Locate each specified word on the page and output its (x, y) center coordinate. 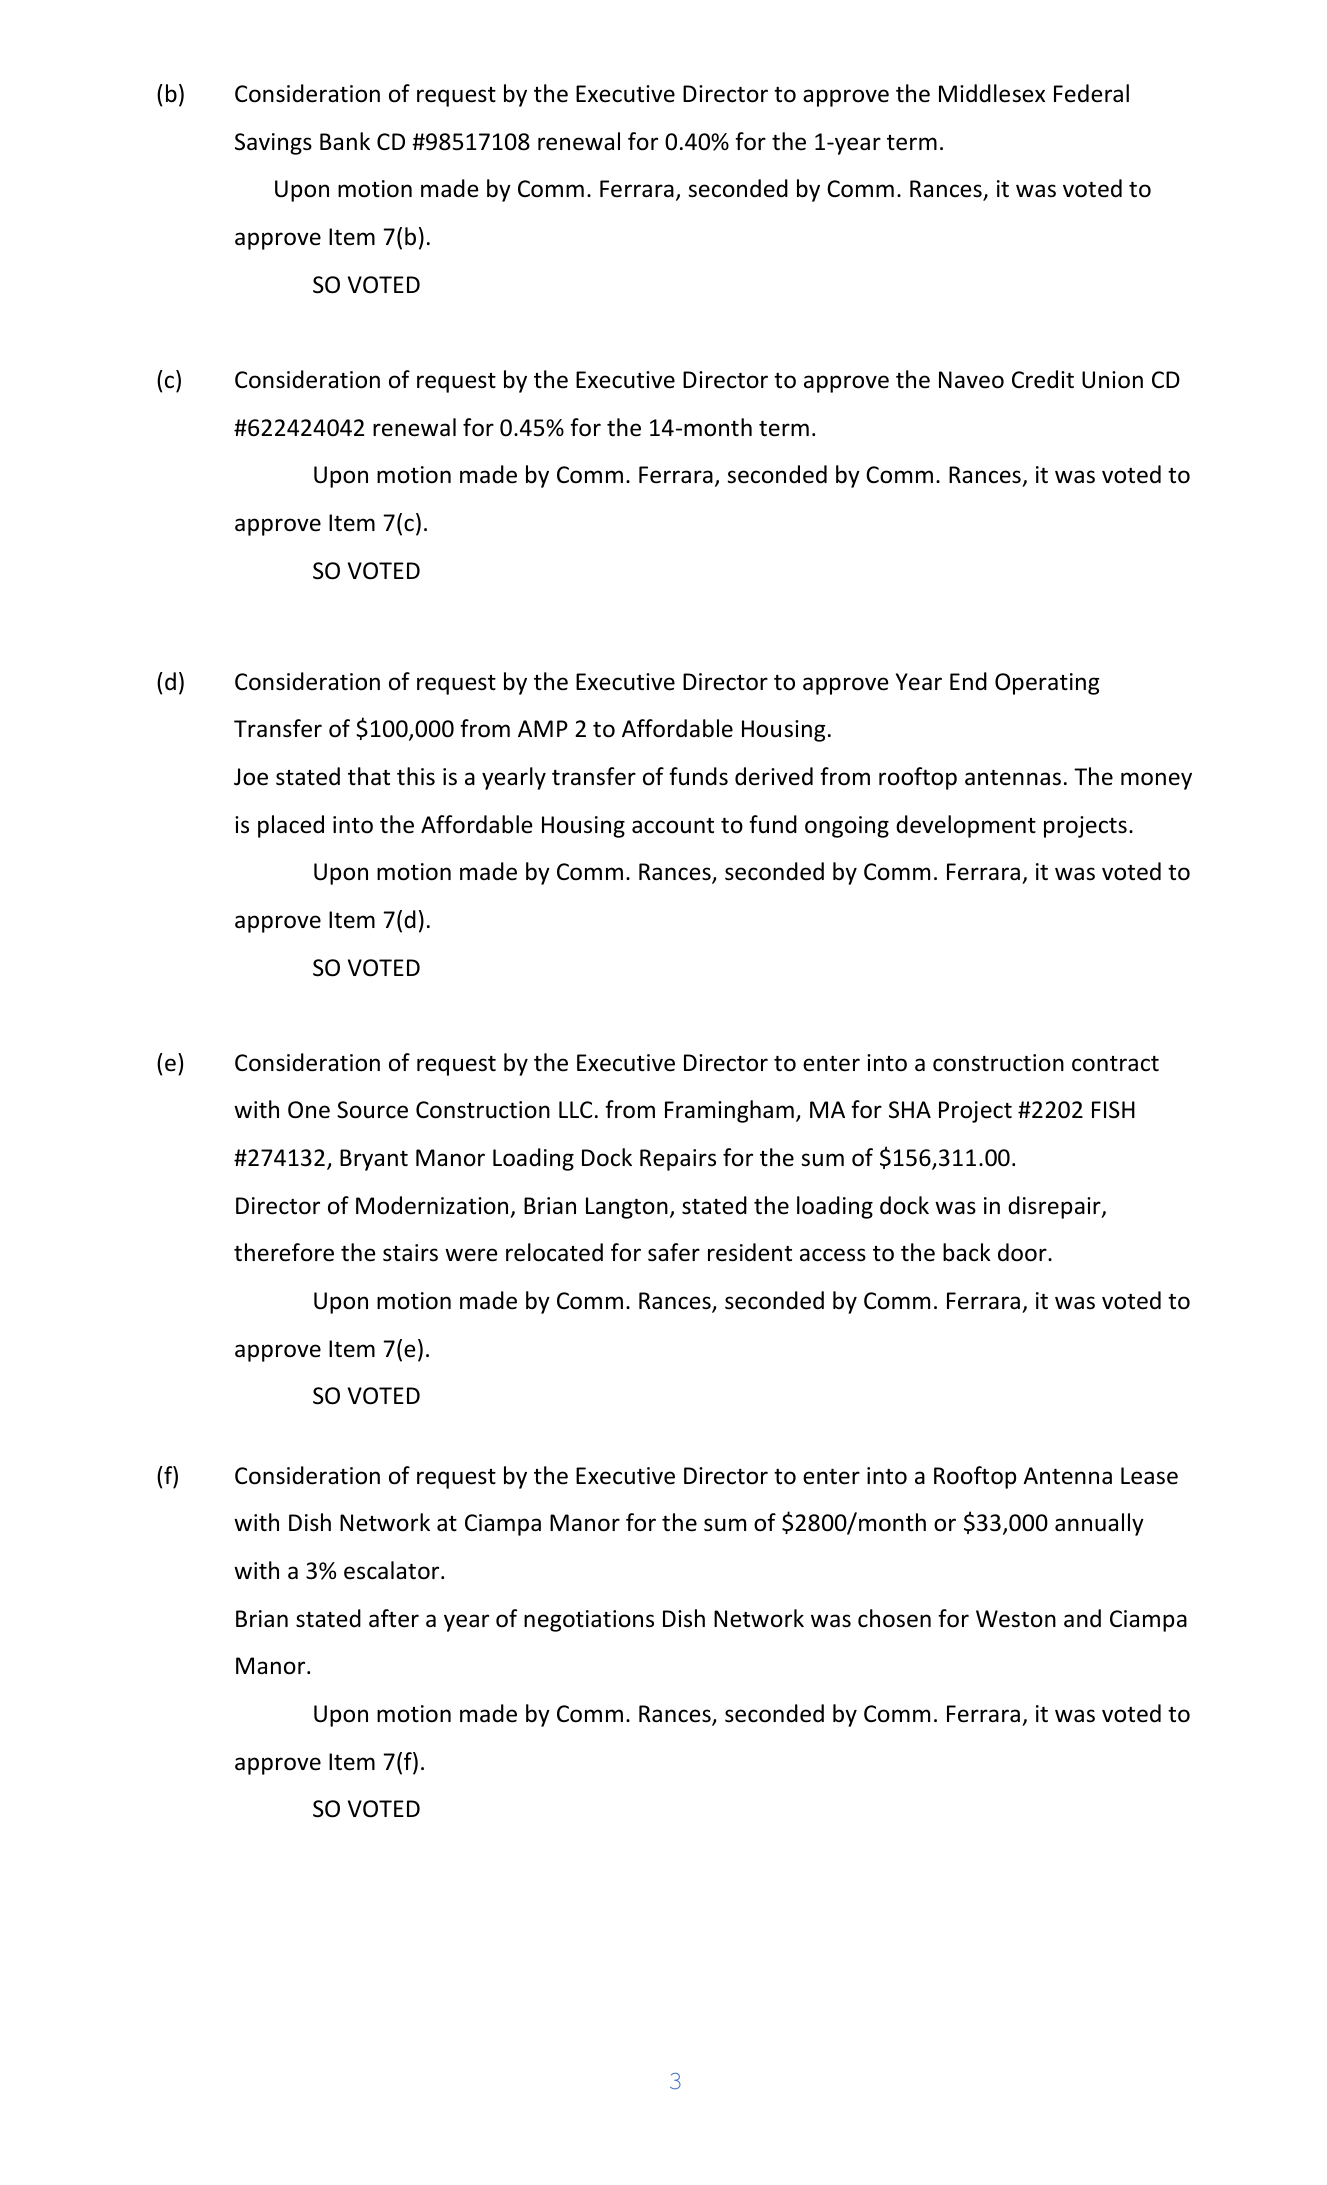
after (394, 1618)
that (369, 776)
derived (774, 776)
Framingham (729, 1111)
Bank (345, 141)
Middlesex (992, 93)
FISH (1113, 1110)
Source (372, 1110)
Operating (1047, 684)
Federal (1091, 93)
